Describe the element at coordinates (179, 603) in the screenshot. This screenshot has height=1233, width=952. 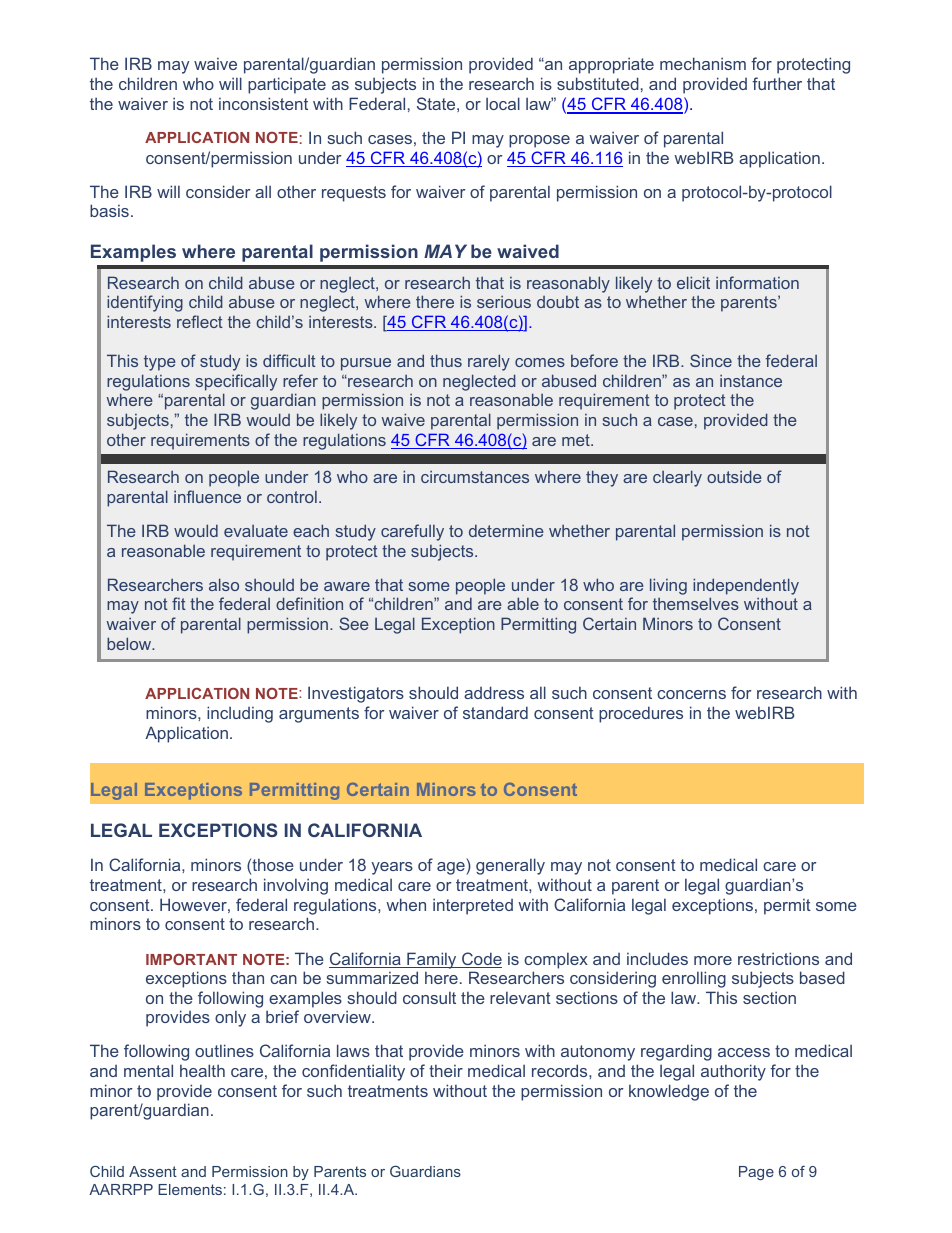
I see `fit` at that location.
